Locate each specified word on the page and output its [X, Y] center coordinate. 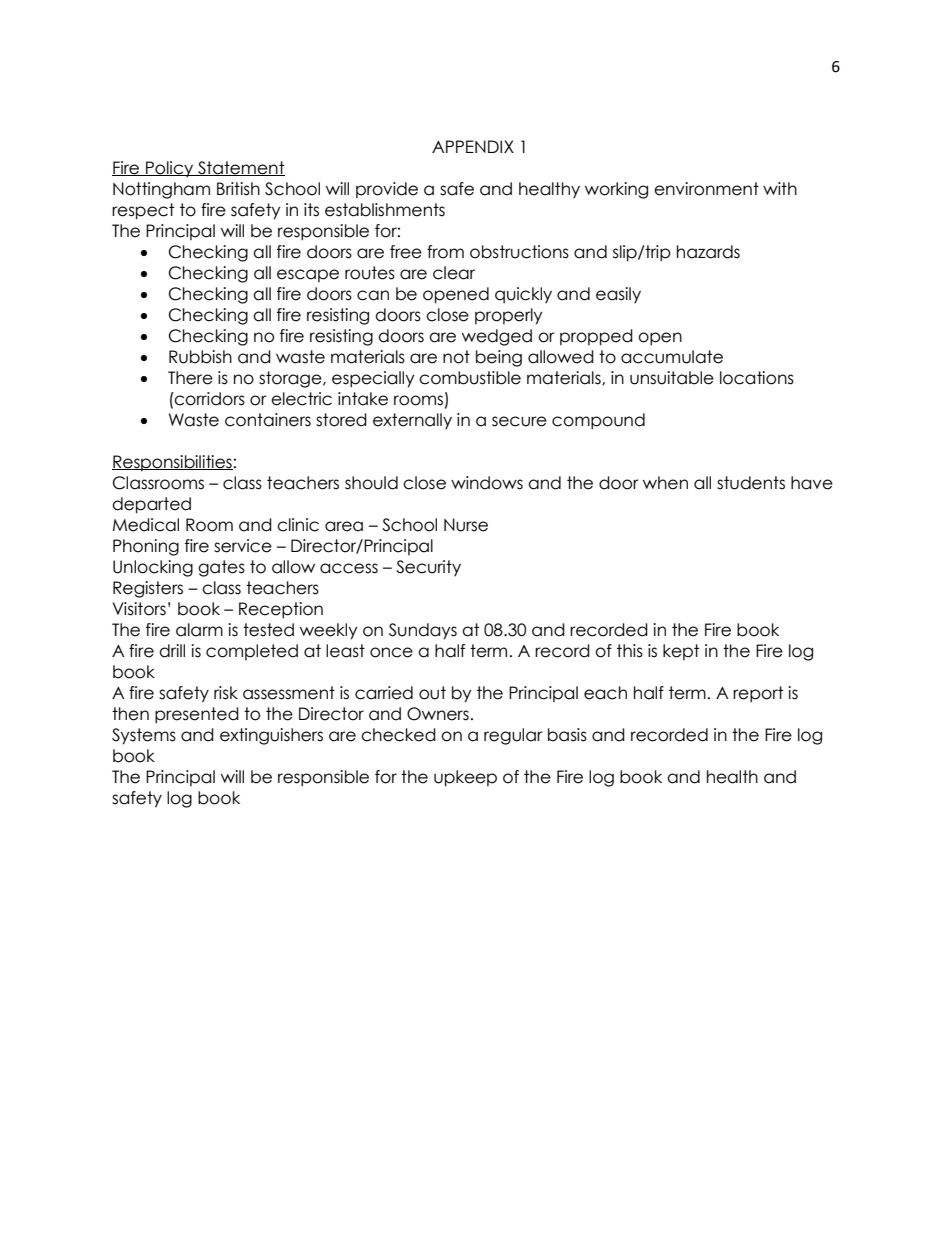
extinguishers [271, 736]
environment [706, 189]
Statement [240, 168]
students [751, 483]
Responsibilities [172, 463]
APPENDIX [473, 146]
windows [487, 483]
